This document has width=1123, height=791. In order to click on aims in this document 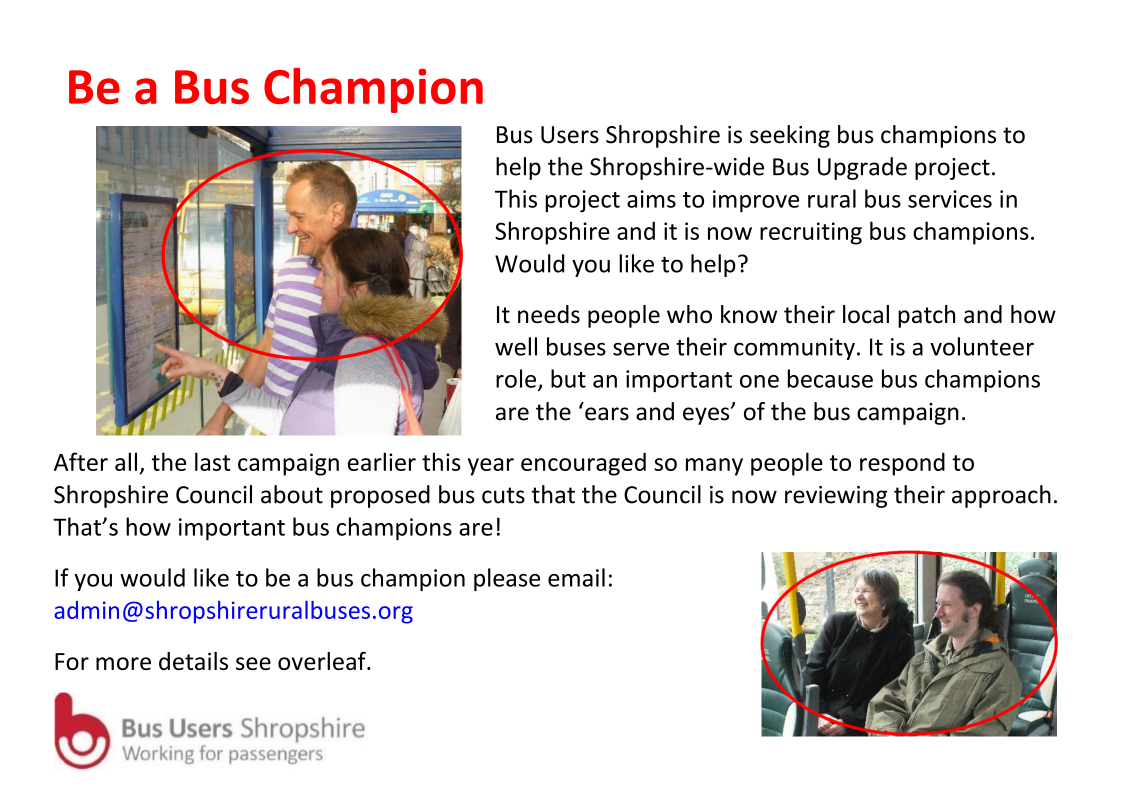, I will do `click(651, 199)`.
